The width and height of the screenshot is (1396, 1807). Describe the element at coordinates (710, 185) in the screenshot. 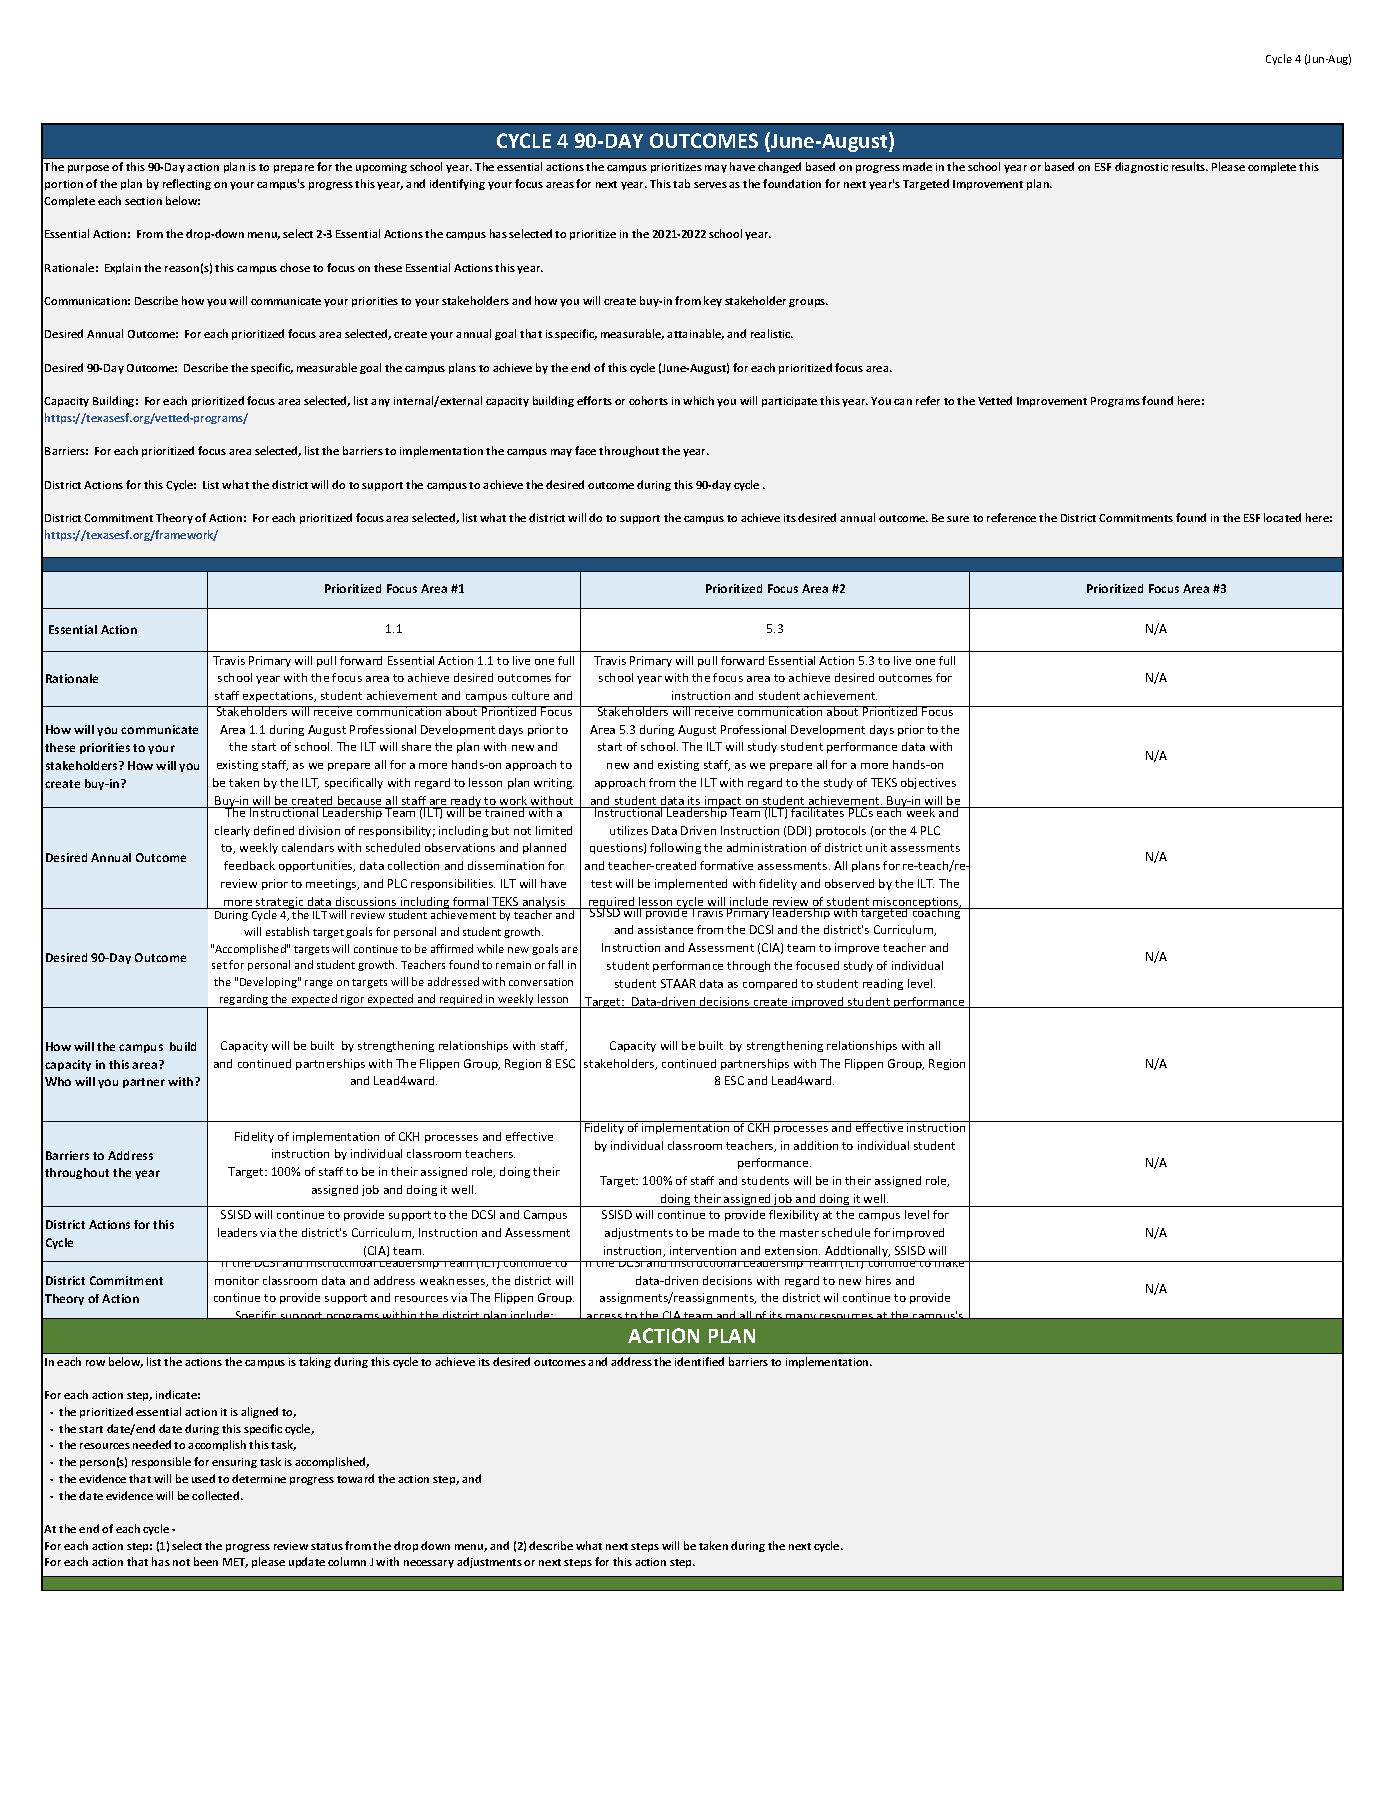

I see `serves` at that location.
